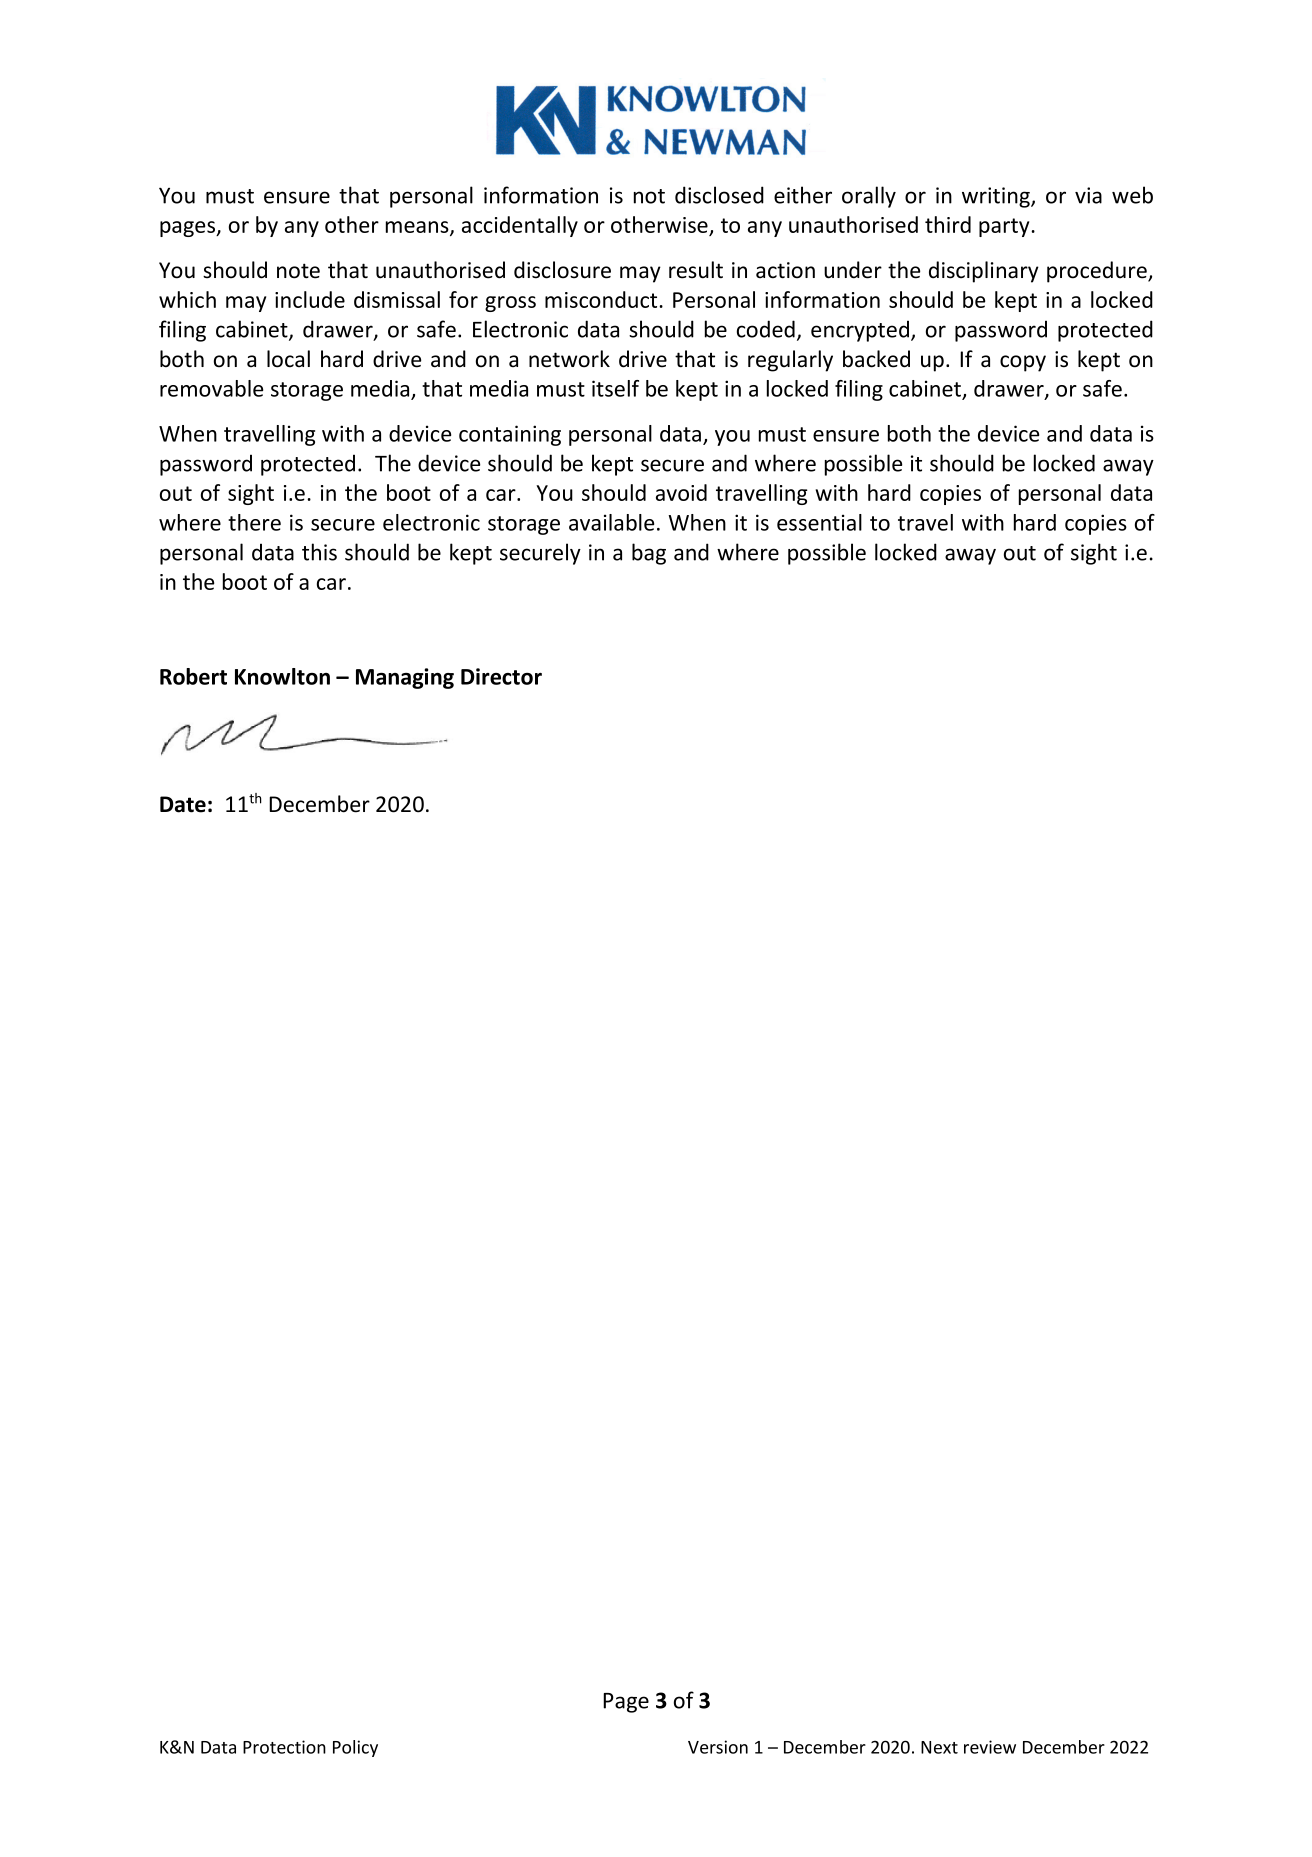  Describe the element at coordinates (696, 270) in the screenshot. I see `result` at that location.
